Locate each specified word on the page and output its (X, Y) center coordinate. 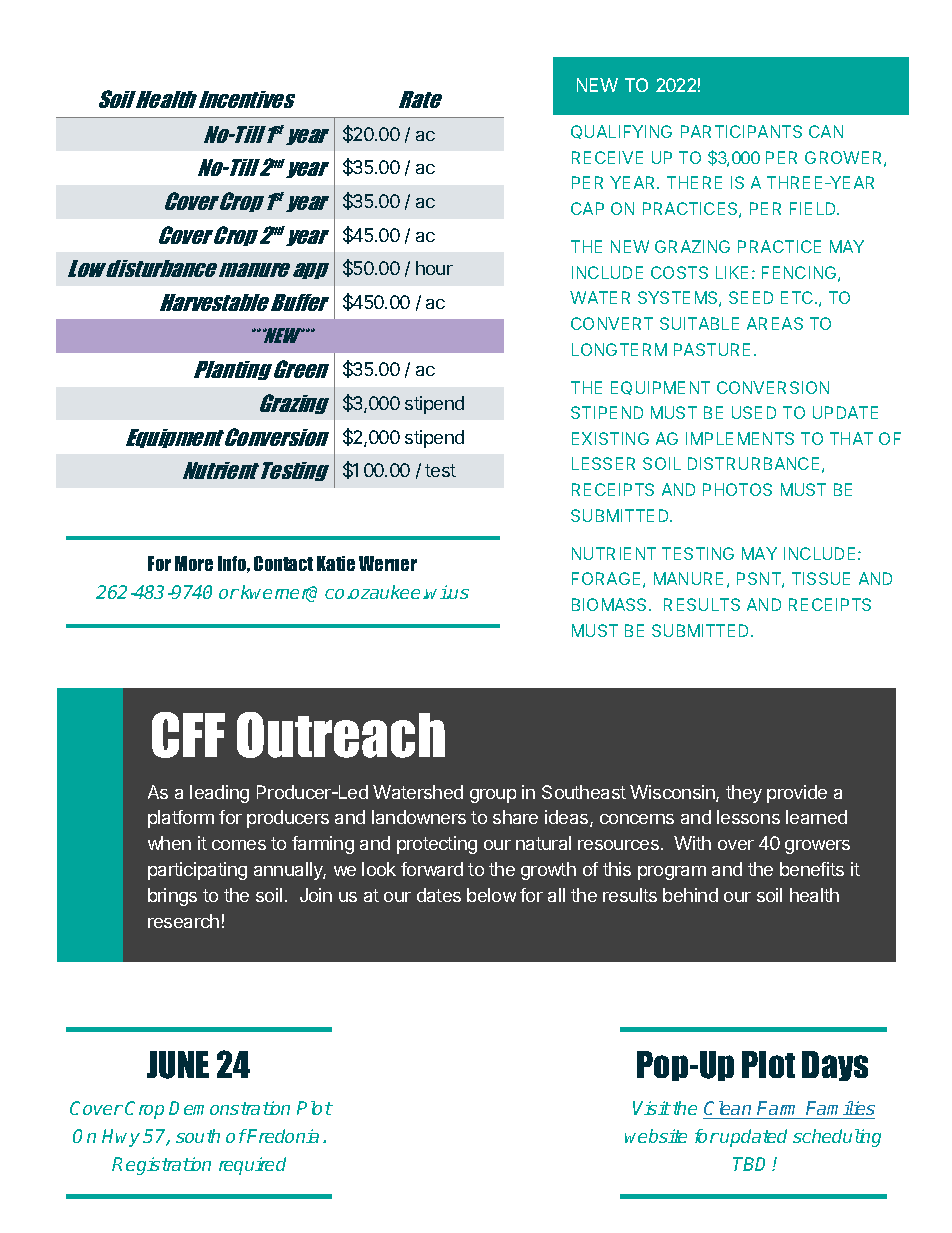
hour (434, 268)
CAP (587, 208)
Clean (729, 1110)
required (252, 1166)
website (656, 1136)
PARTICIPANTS (741, 131)
